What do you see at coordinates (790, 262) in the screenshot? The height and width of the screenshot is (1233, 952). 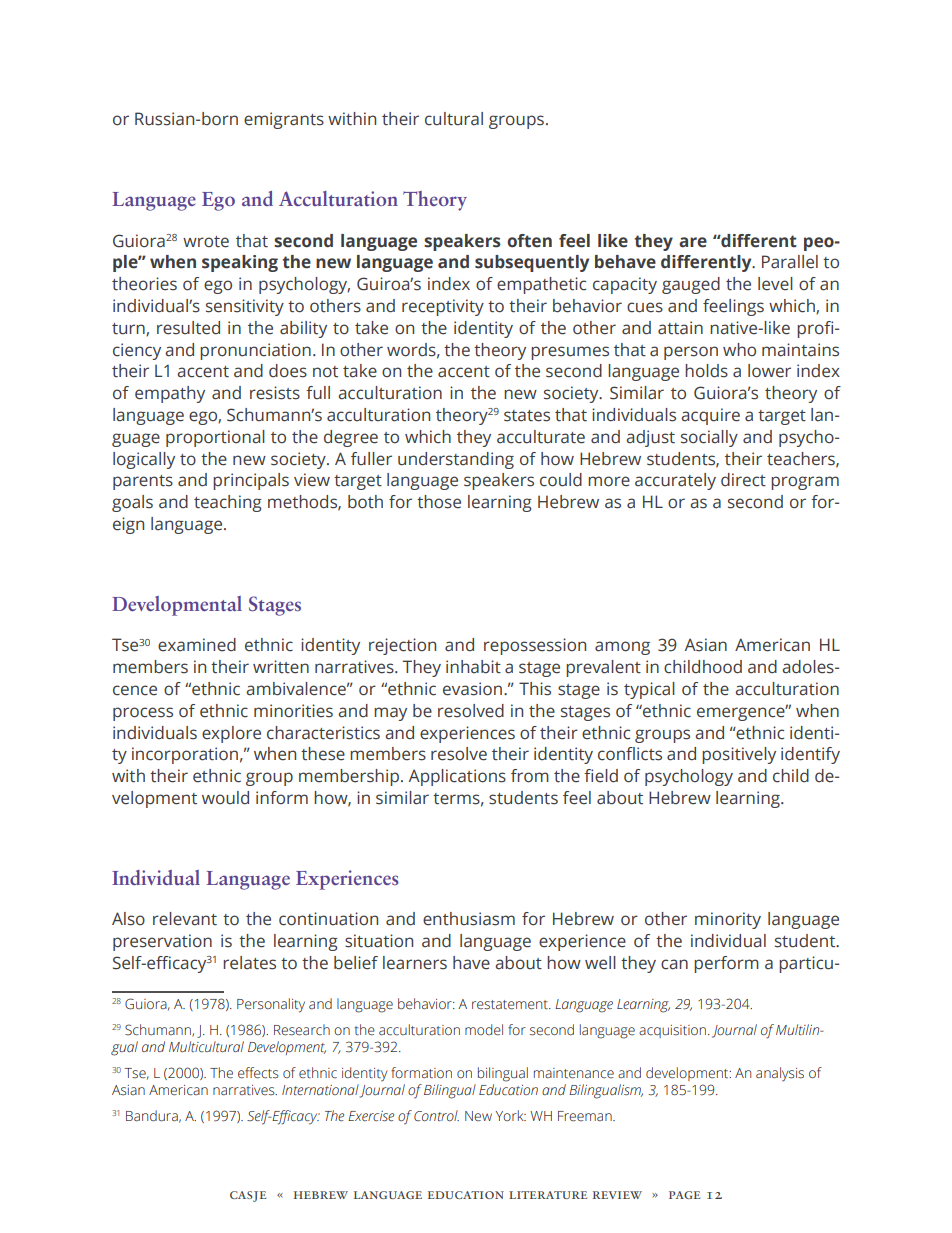 I see `Parallel` at bounding box center [790, 262].
